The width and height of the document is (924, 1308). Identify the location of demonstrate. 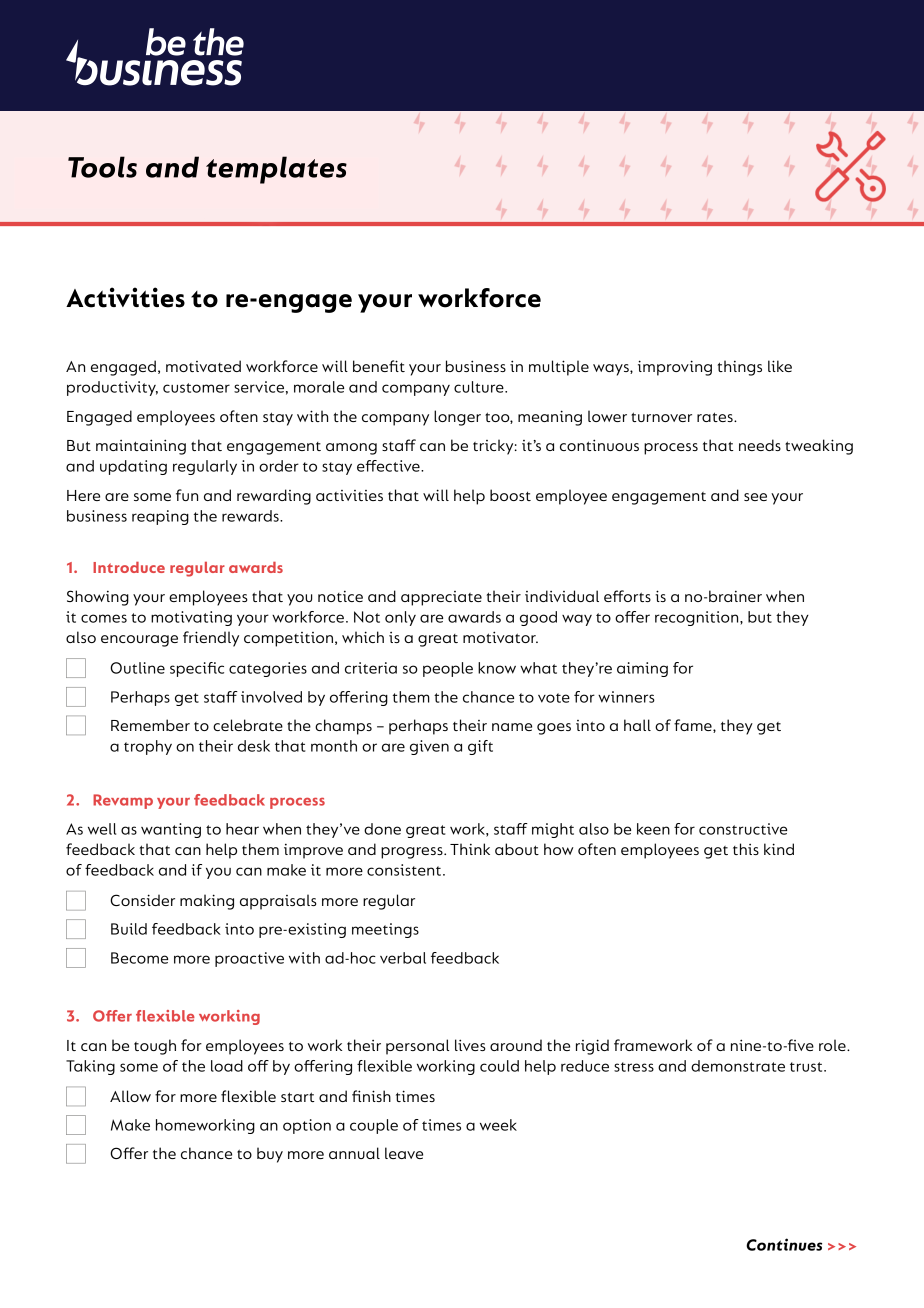
(738, 1066).
